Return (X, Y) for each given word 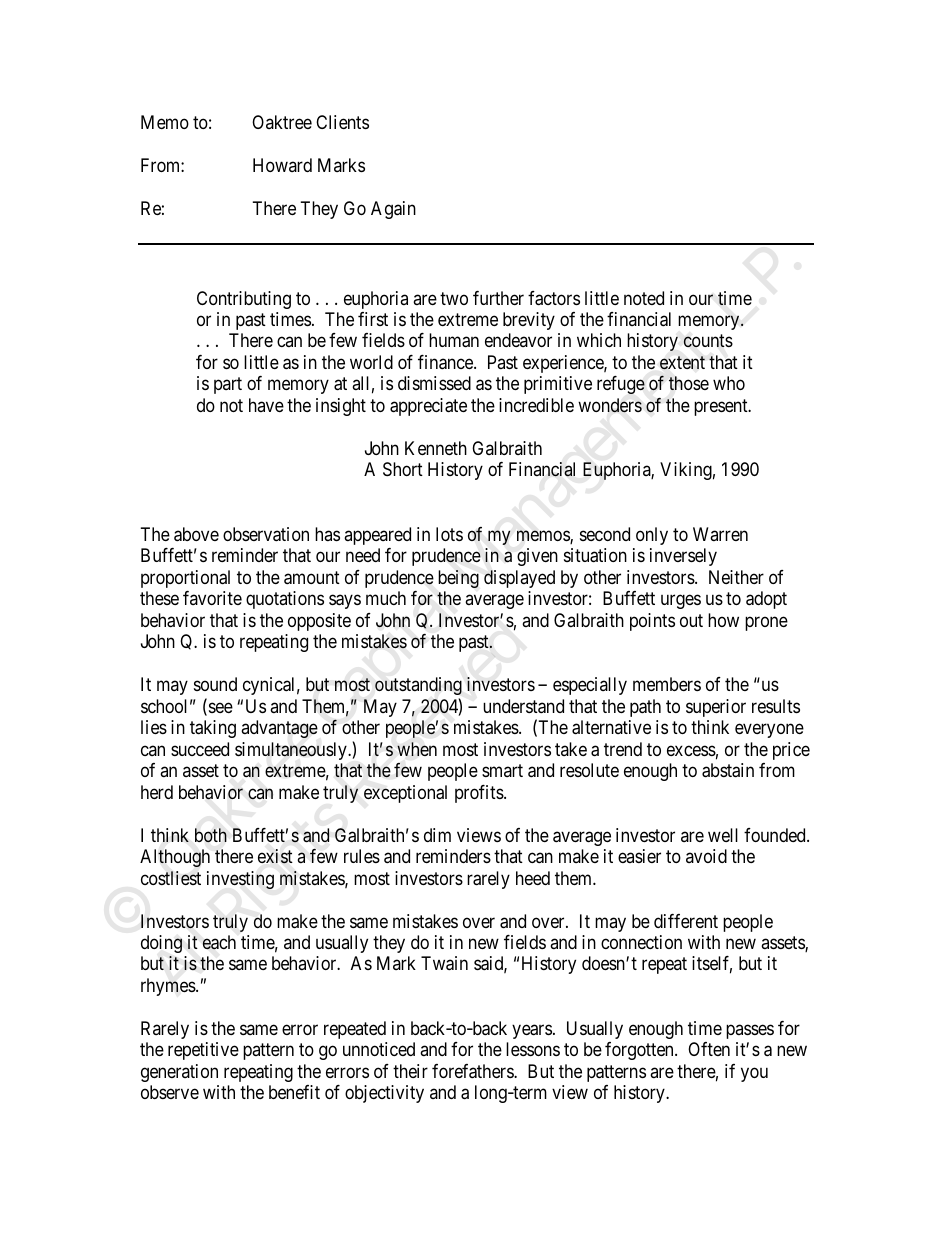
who (729, 383)
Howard (282, 165)
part (228, 386)
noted (644, 298)
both (211, 835)
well (723, 835)
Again (393, 210)
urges (681, 602)
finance (446, 362)
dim (437, 835)
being (458, 579)
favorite (212, 598)
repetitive (203, 1051)
